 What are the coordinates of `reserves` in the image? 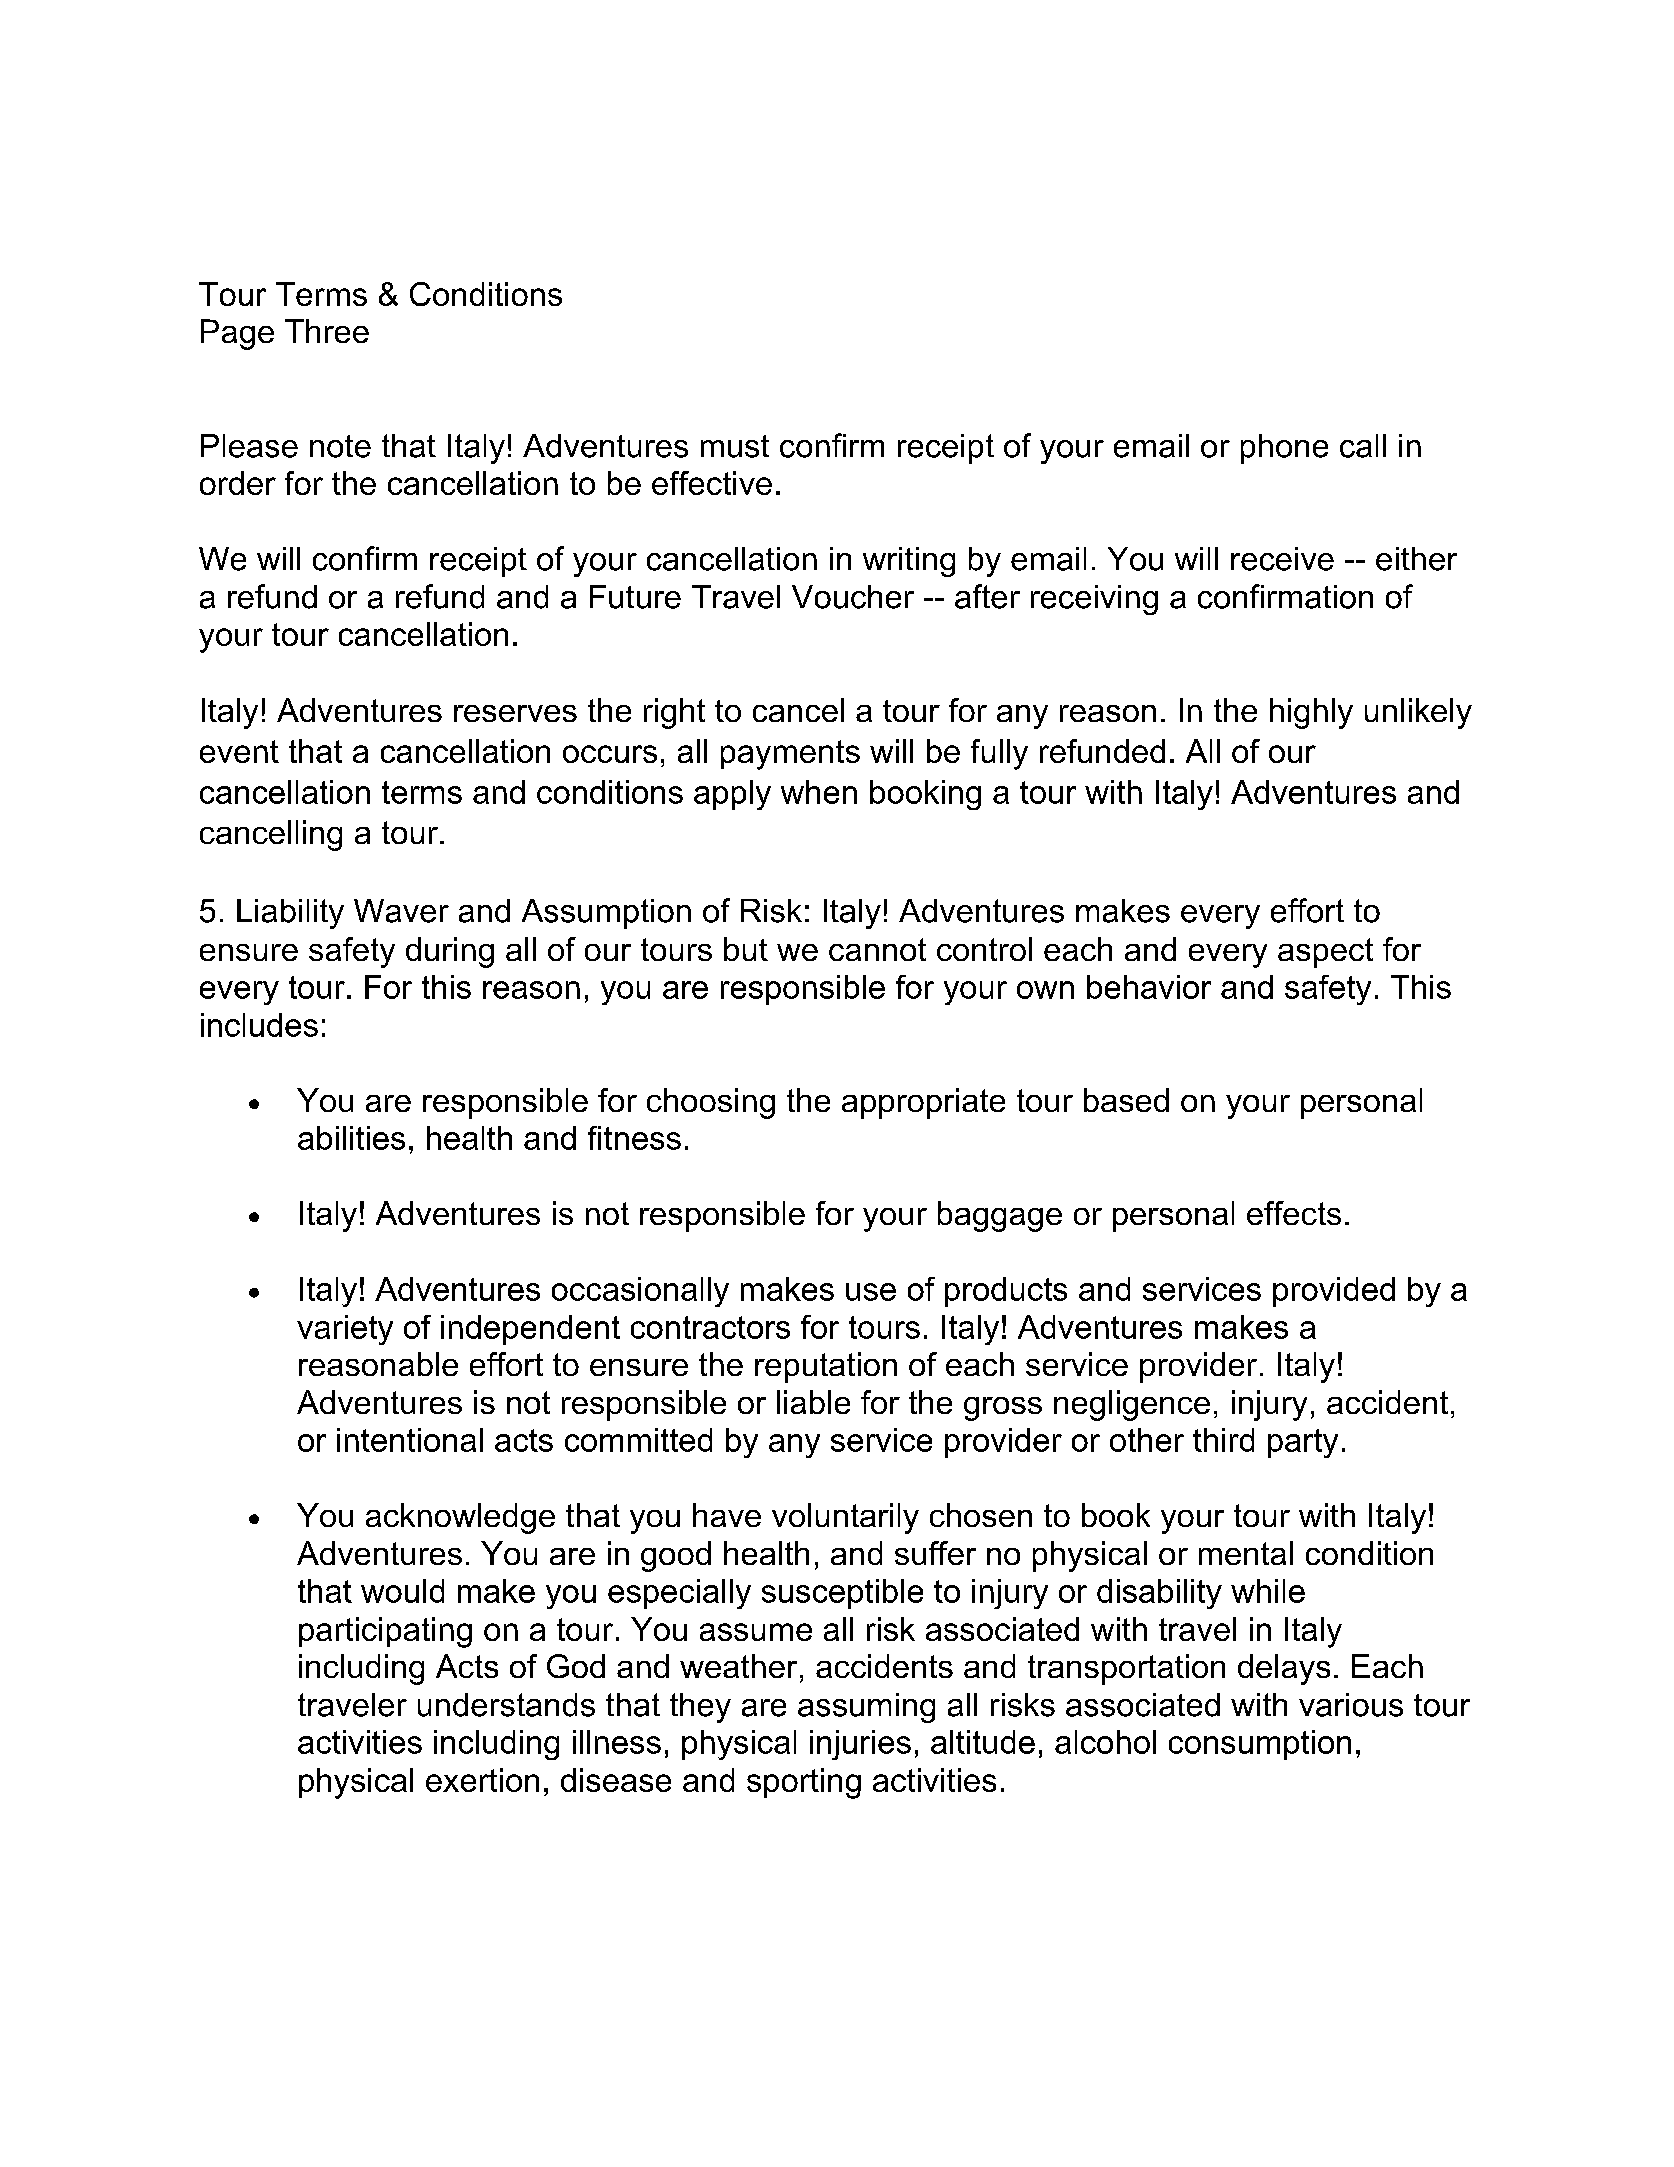 It's located at (515, 713).
